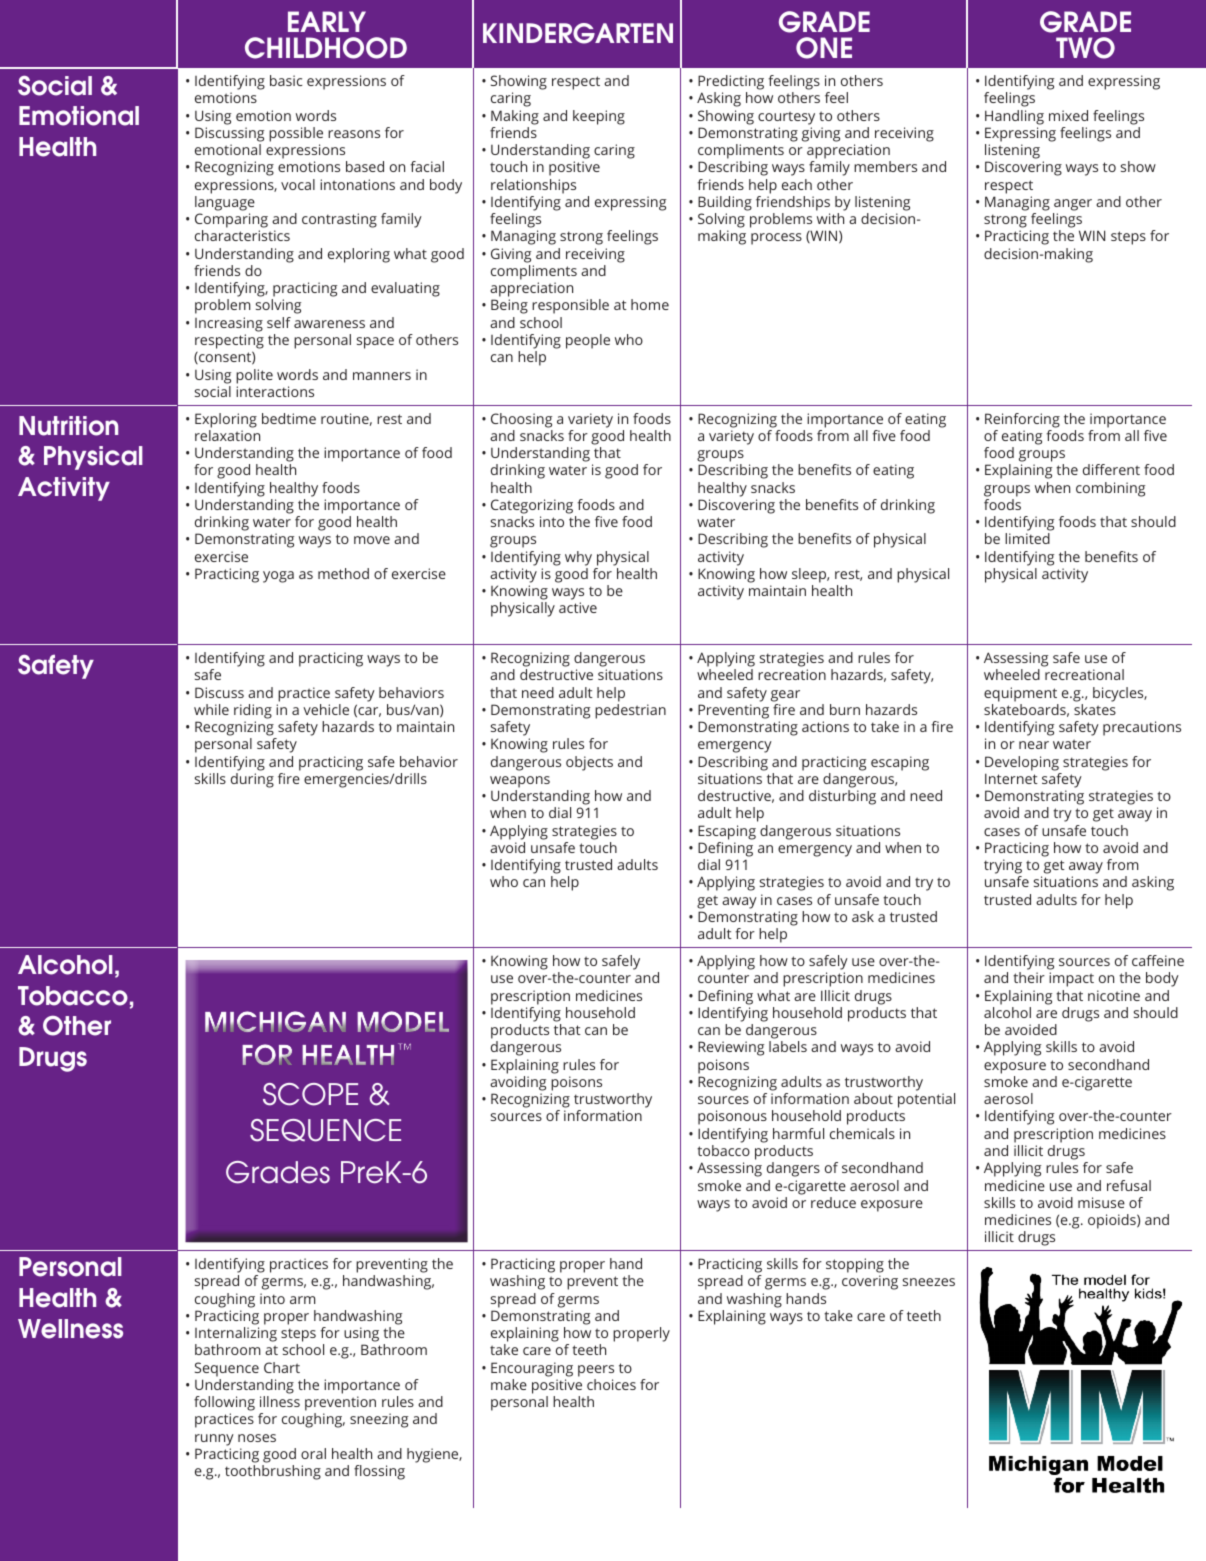 The image size is (1206, 1561). What do you see at coordinates (521, 420) in the image?
I see `Choosing` at bounding box center [521, 420].
